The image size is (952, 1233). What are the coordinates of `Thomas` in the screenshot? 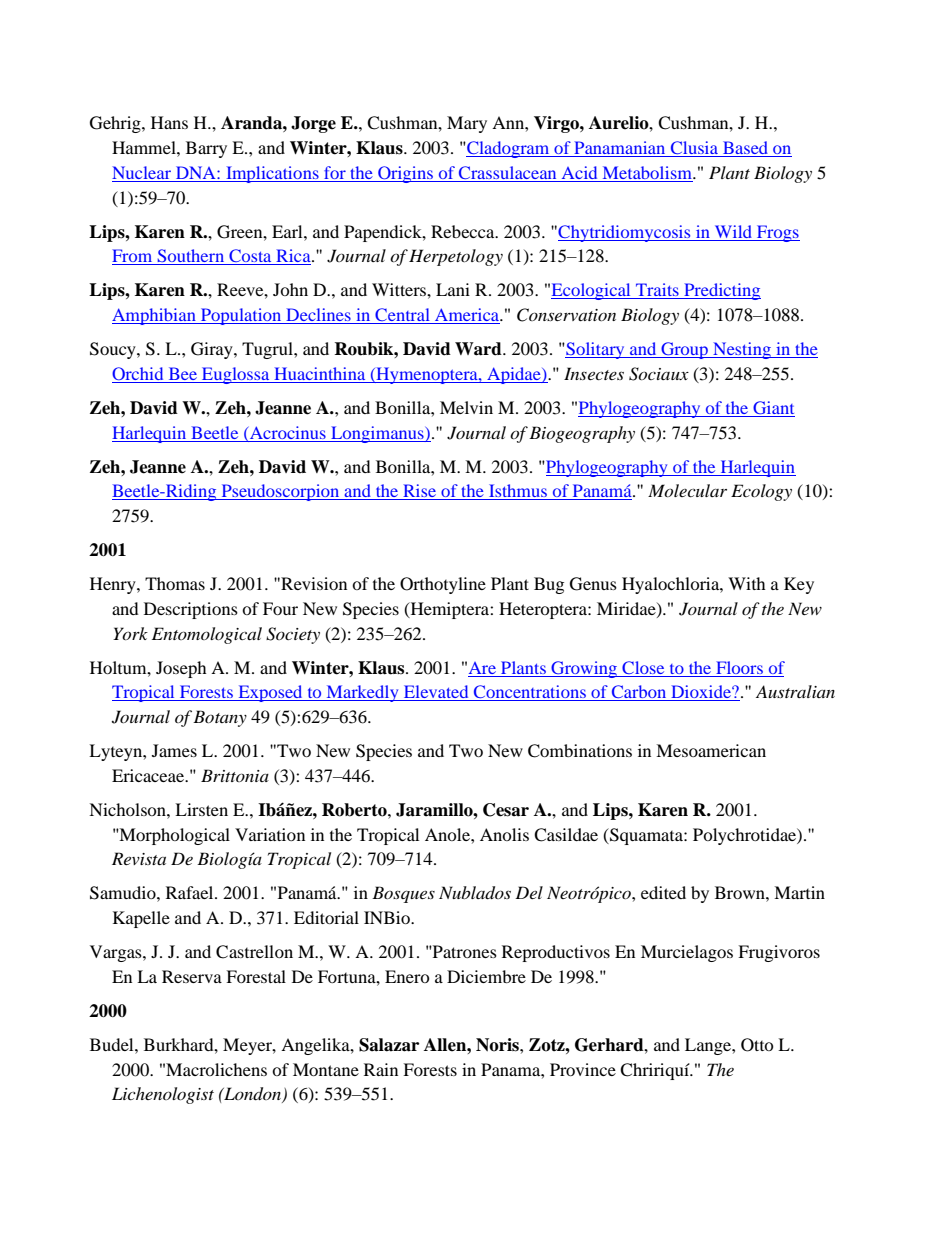 It's located at (175, 583).
